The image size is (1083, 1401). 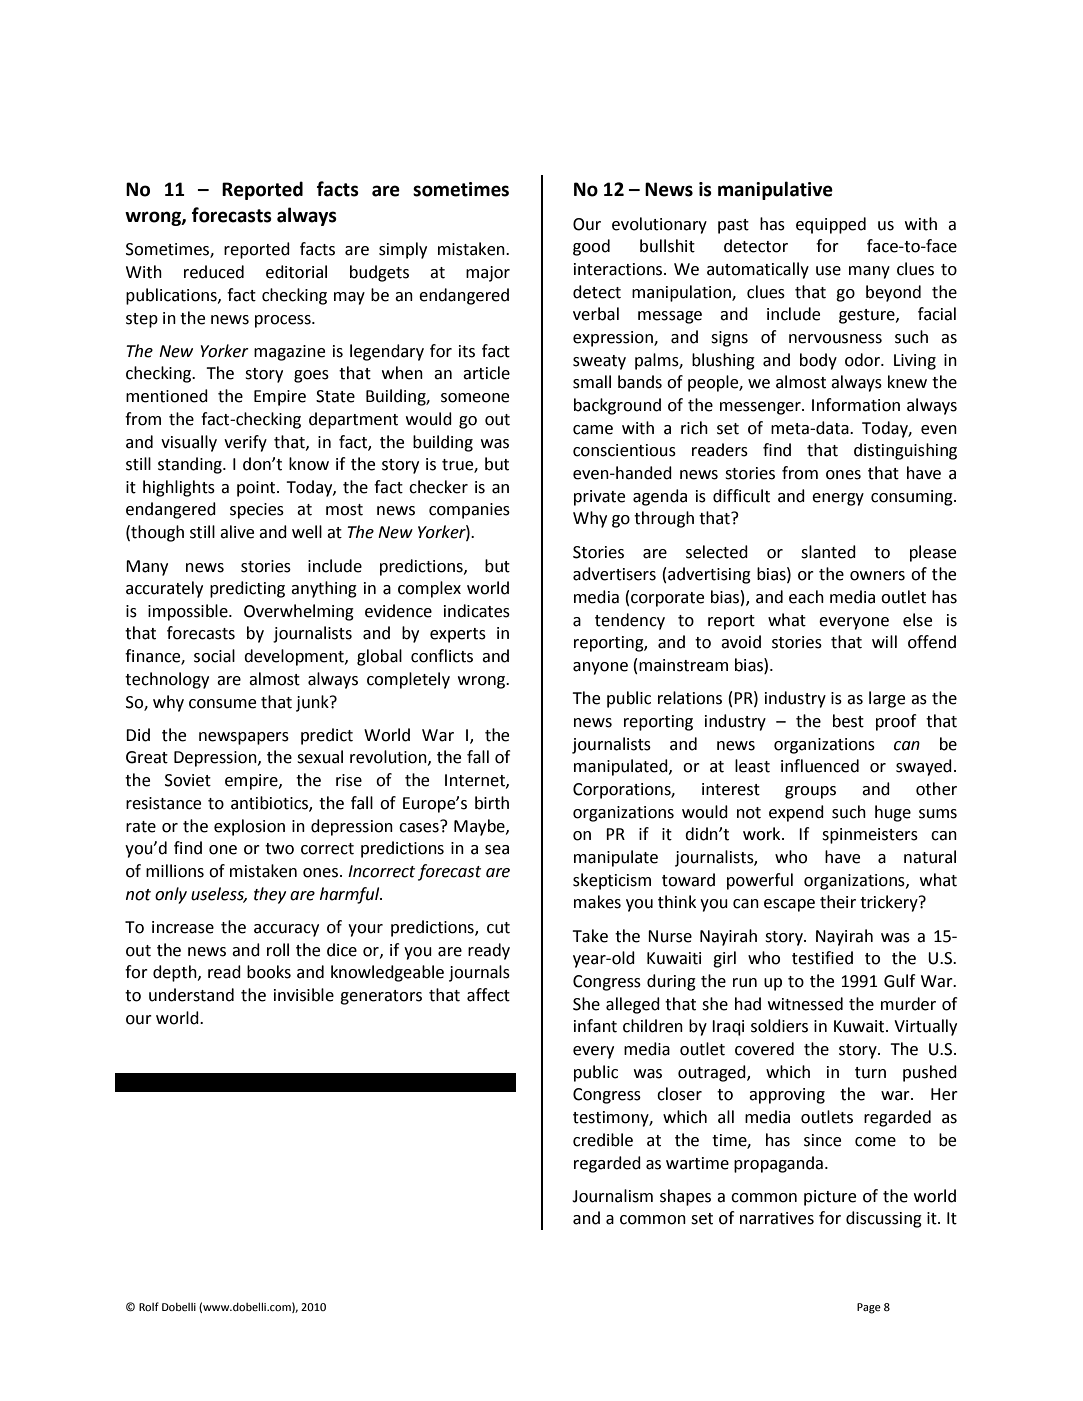 What do you see at coordinates (149, 1306) in the screenshot?
I see `Rolf` at bounding box center [149, 1306].
